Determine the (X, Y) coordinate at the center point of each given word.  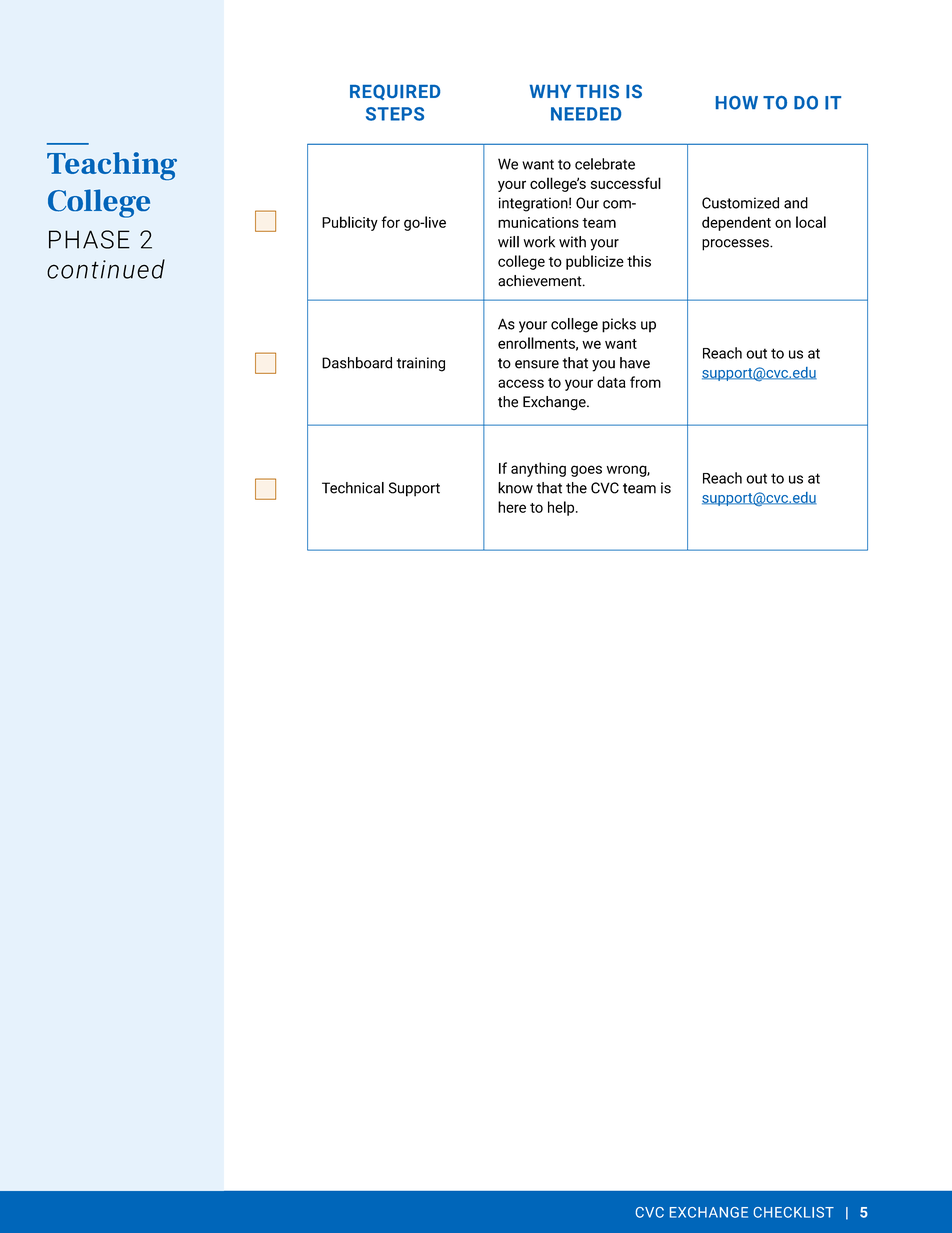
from (645, 382)
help (562, 508)
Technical (353, 488)
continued (106, 269)
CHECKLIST (794, 1212)
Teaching (112, 166)
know (515, 488)
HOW (737, 103)
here (512, 507)
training (420, 364)
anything (538, 469)
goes (586, 471)
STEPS (395, 114)
